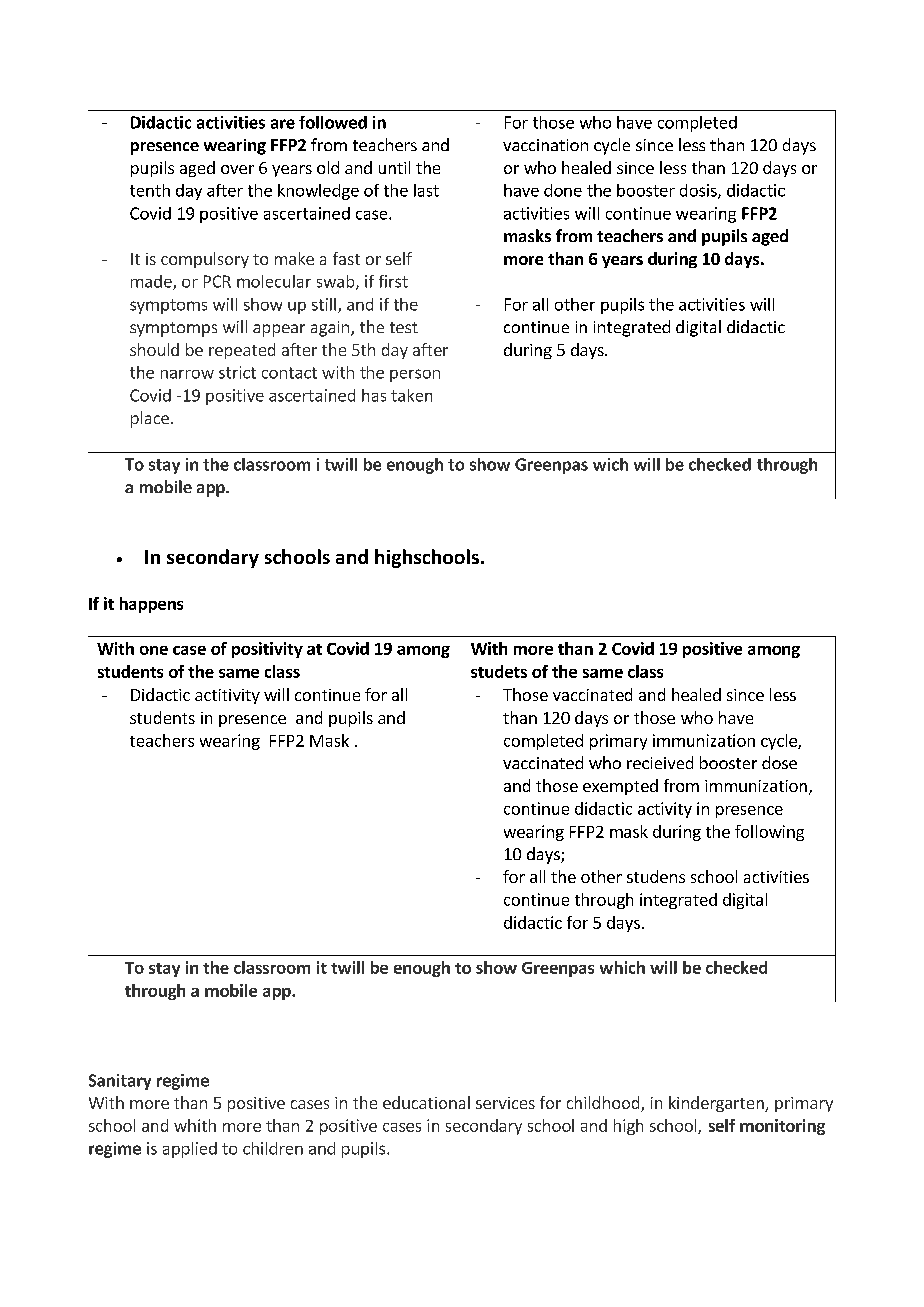 The height and width of the page is (1307, 924). Describe the element at coordinates (665, 810) in the page. I see `activity` at that location.
